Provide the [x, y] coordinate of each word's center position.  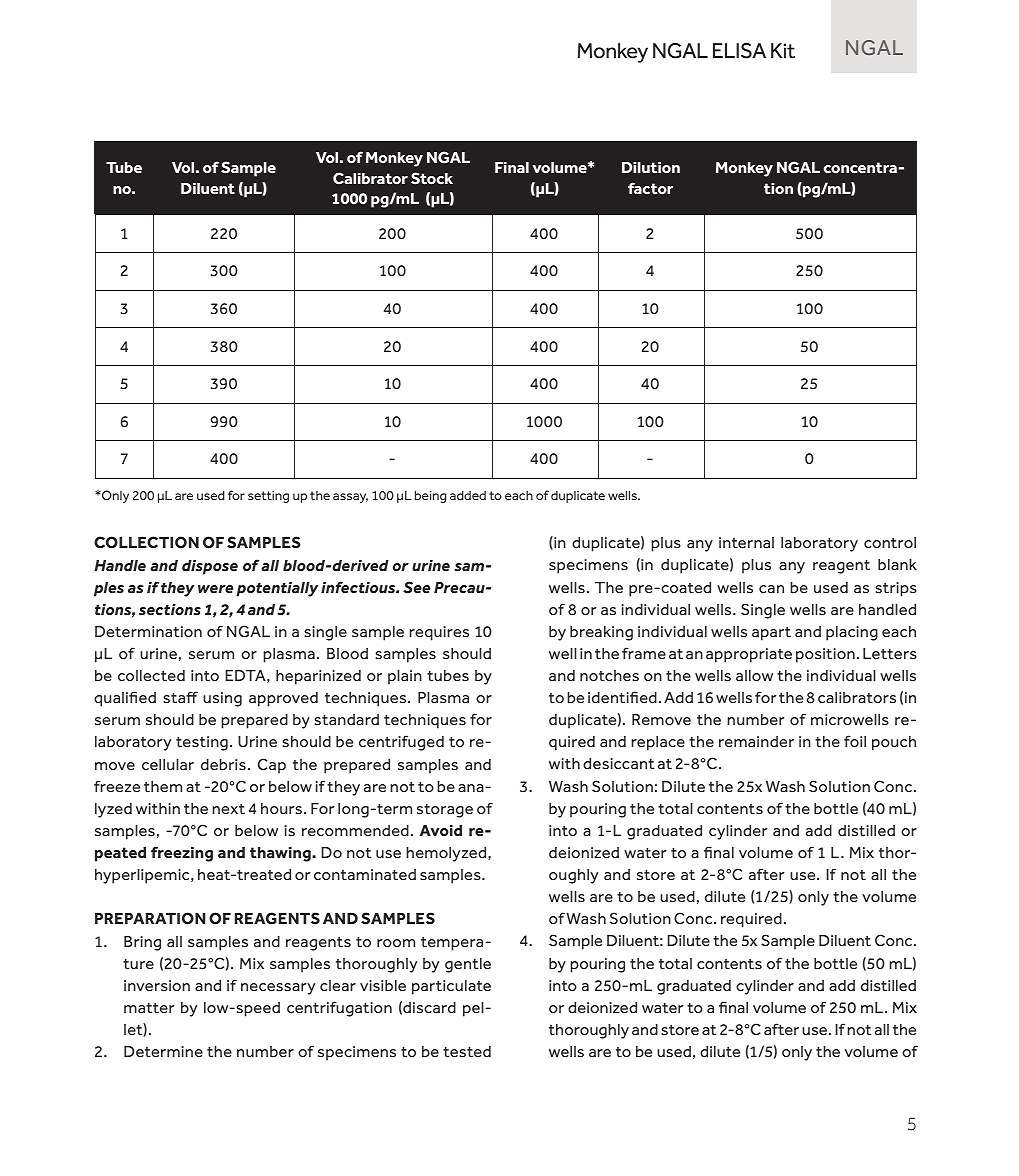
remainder [756, 741]
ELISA [739, 51]
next [228, 808]
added [468, 495]
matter [149, 1007]
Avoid [441, 831]
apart [771, 633]
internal [746, 542]
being [431, 496]
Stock [432, 178]
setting [268, 497]
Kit [783, 51]
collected [151, 675]
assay [350, 498]
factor [650, 188]
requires [439, 633]
